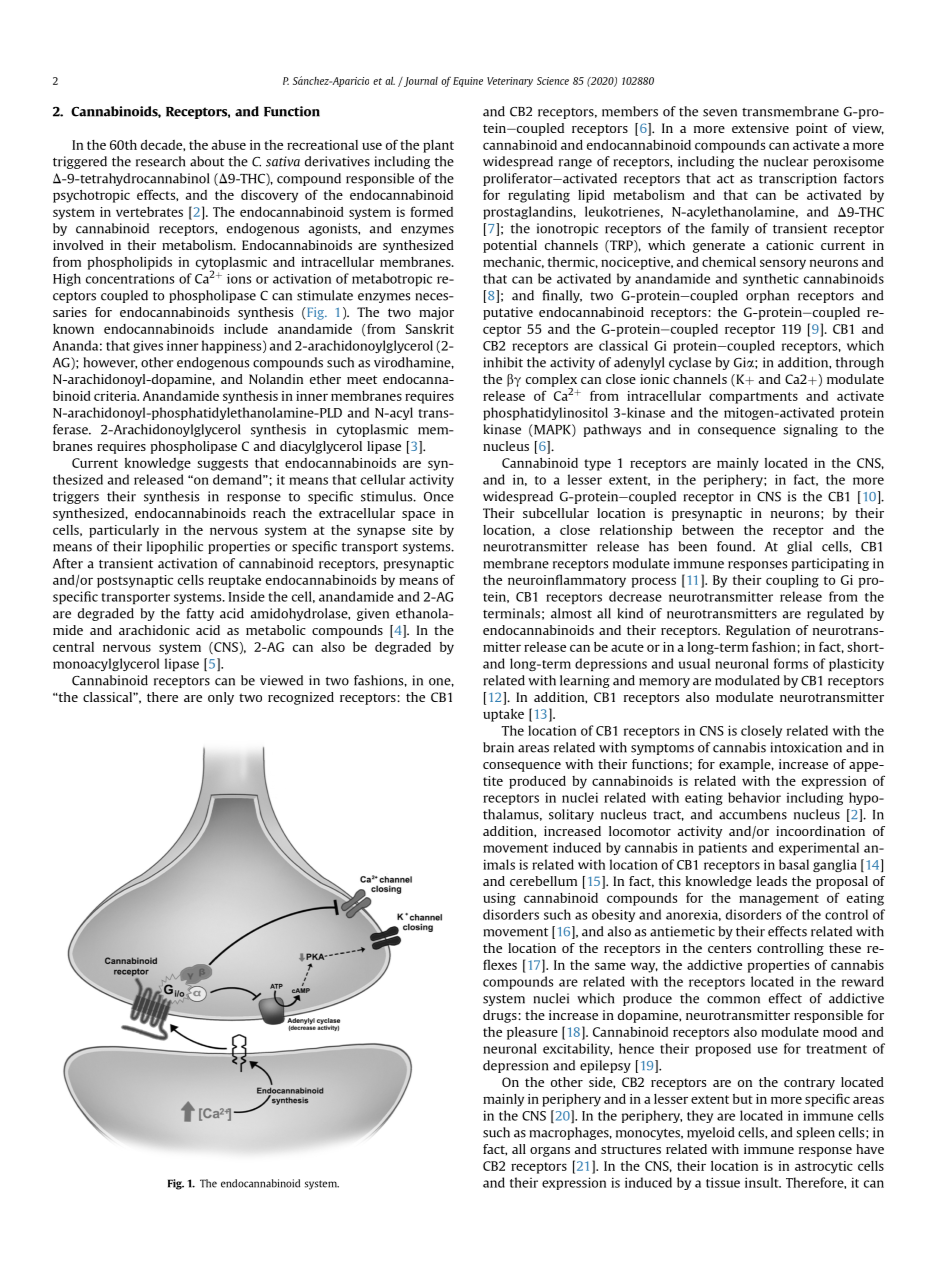 The image size is (952, 1270). I want to click on Equine, so click(468, 82).
